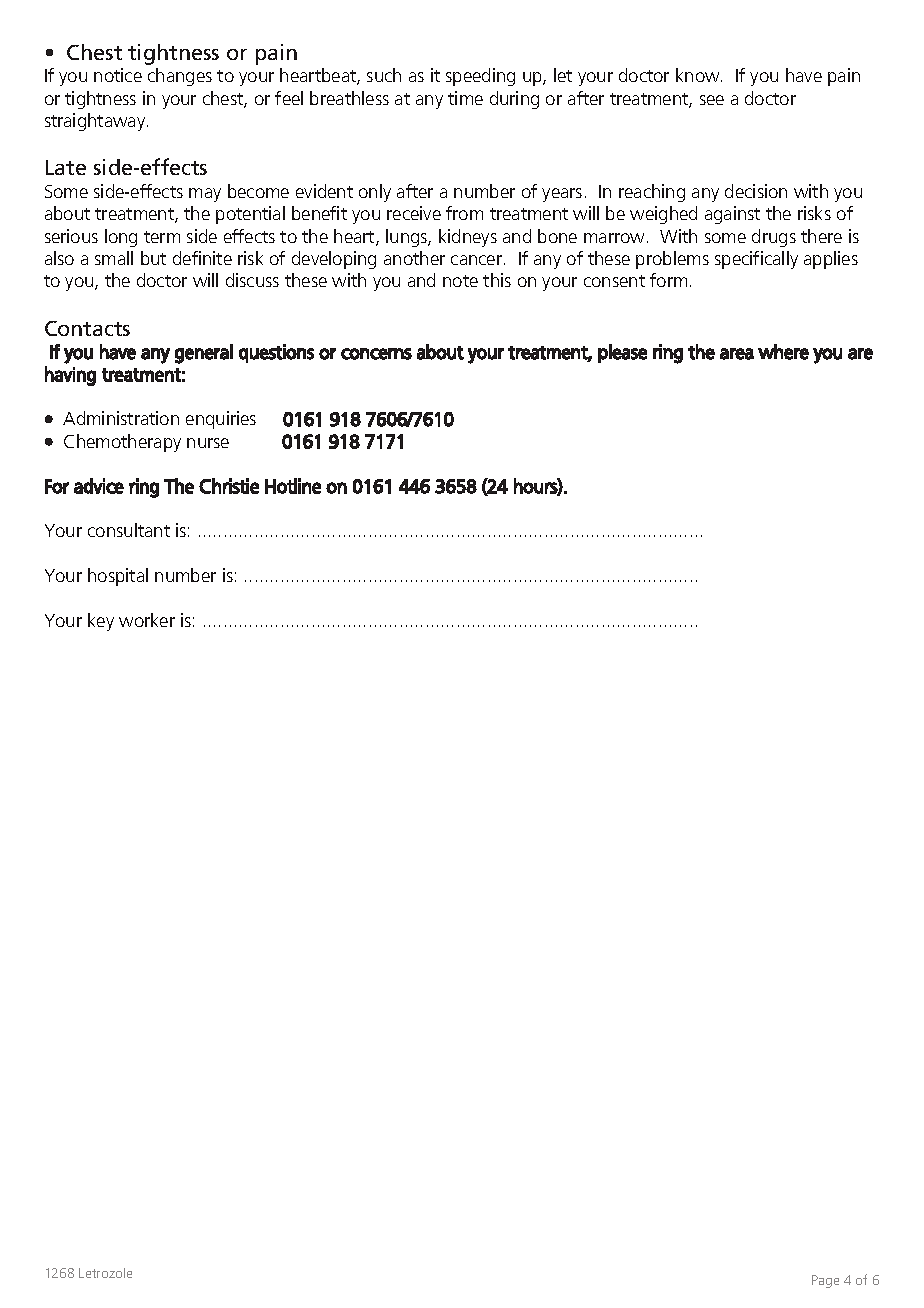 The width and height of the page is (924, 1308). Describe the element at coordinates (121, 418) in the page. I see `Administration` at that location.
